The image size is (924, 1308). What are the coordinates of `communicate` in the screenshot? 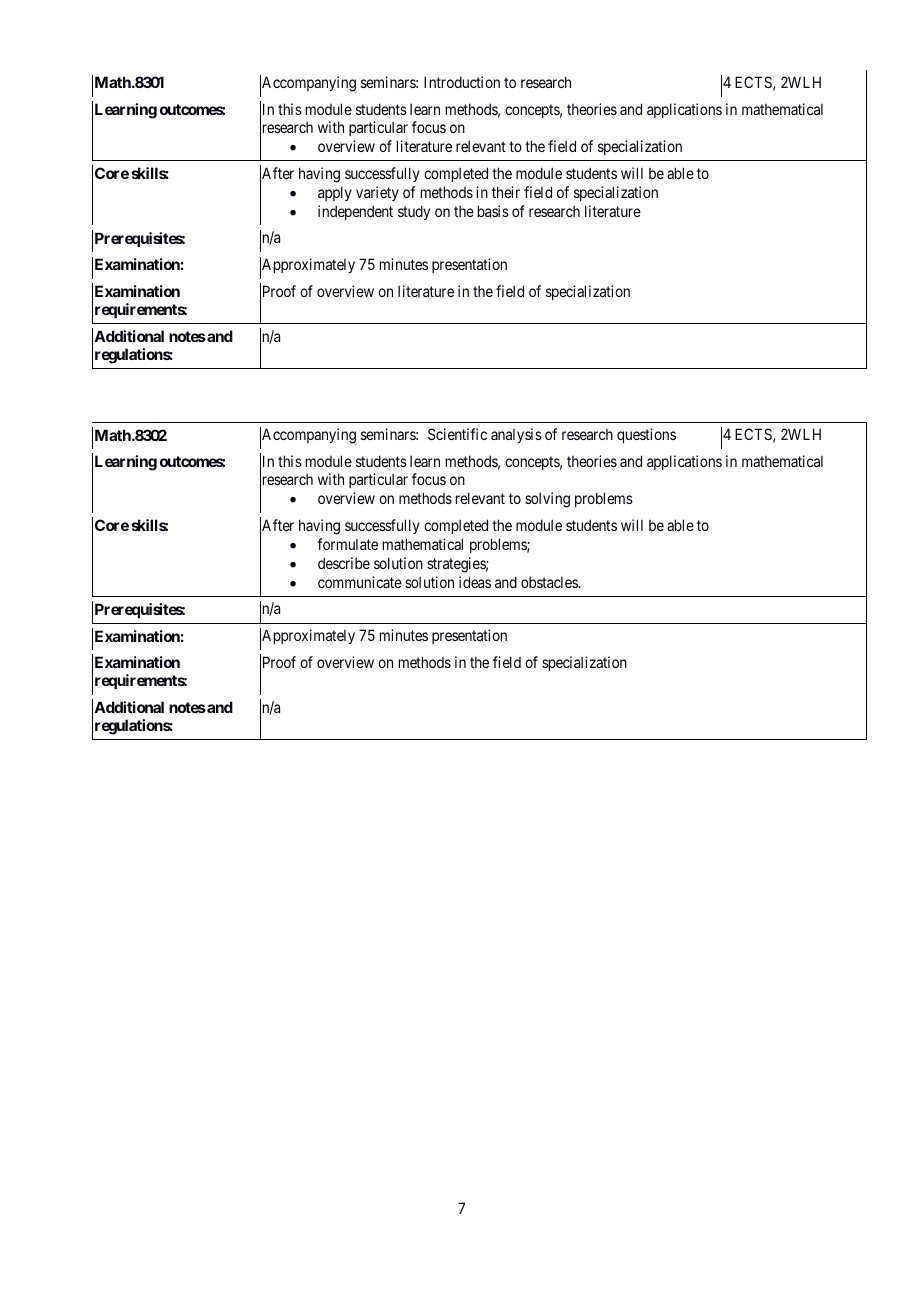 It's located at (360, 582).
